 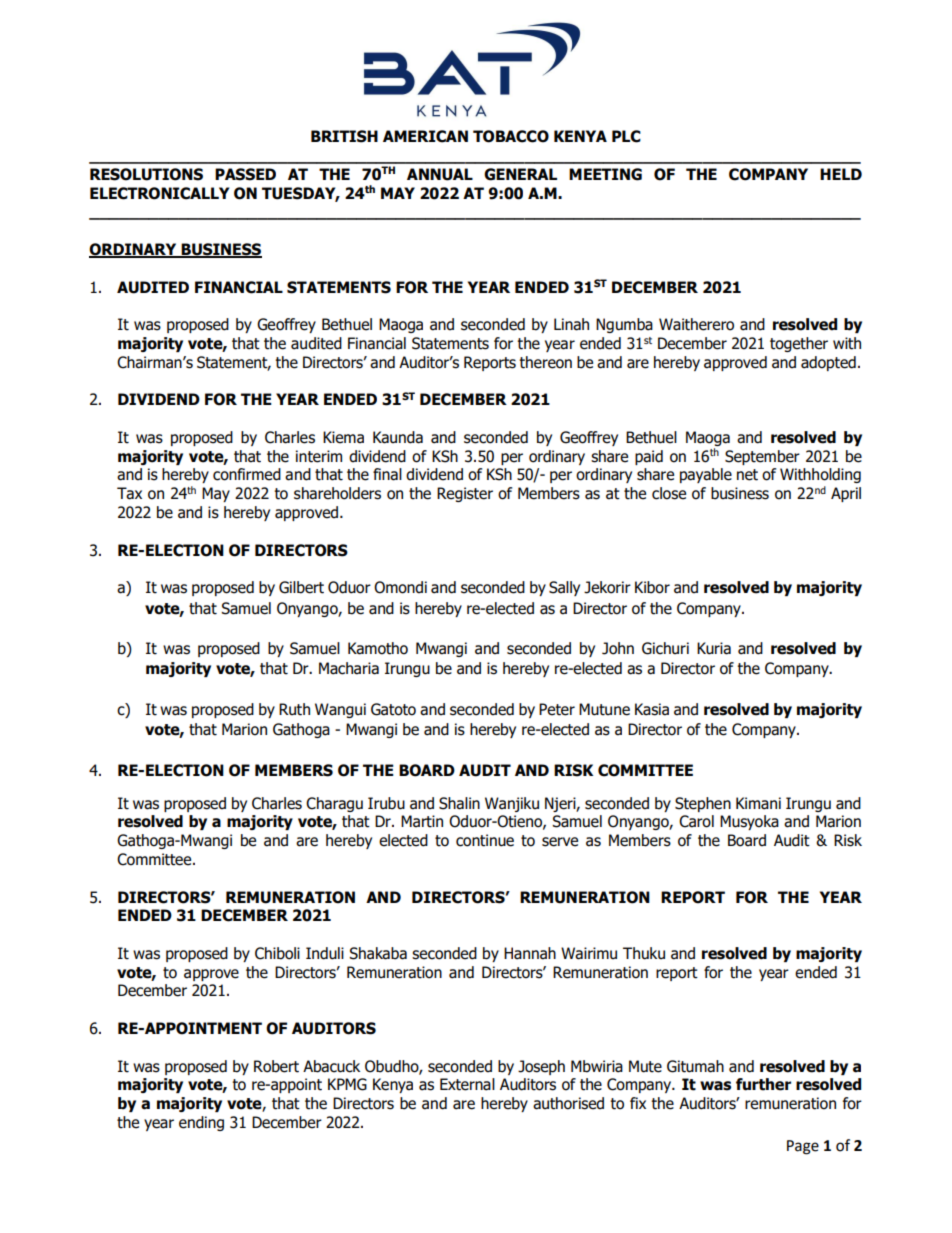 What do you see at coordinates (276, 1066) in the screenshot?
I see `Robert` at bounding box center [276, 1066].
